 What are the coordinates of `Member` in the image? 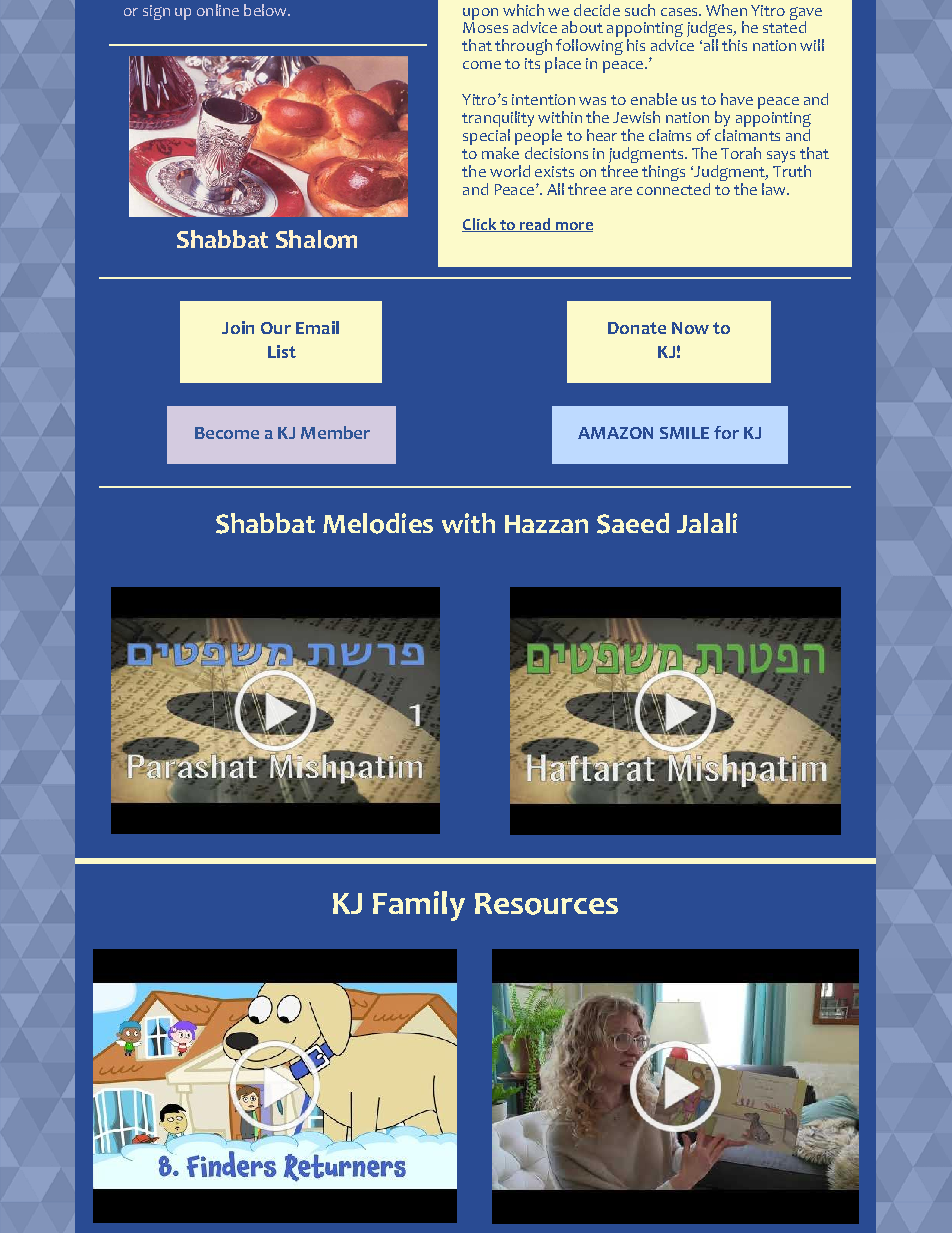 It's located at (335, 432).
